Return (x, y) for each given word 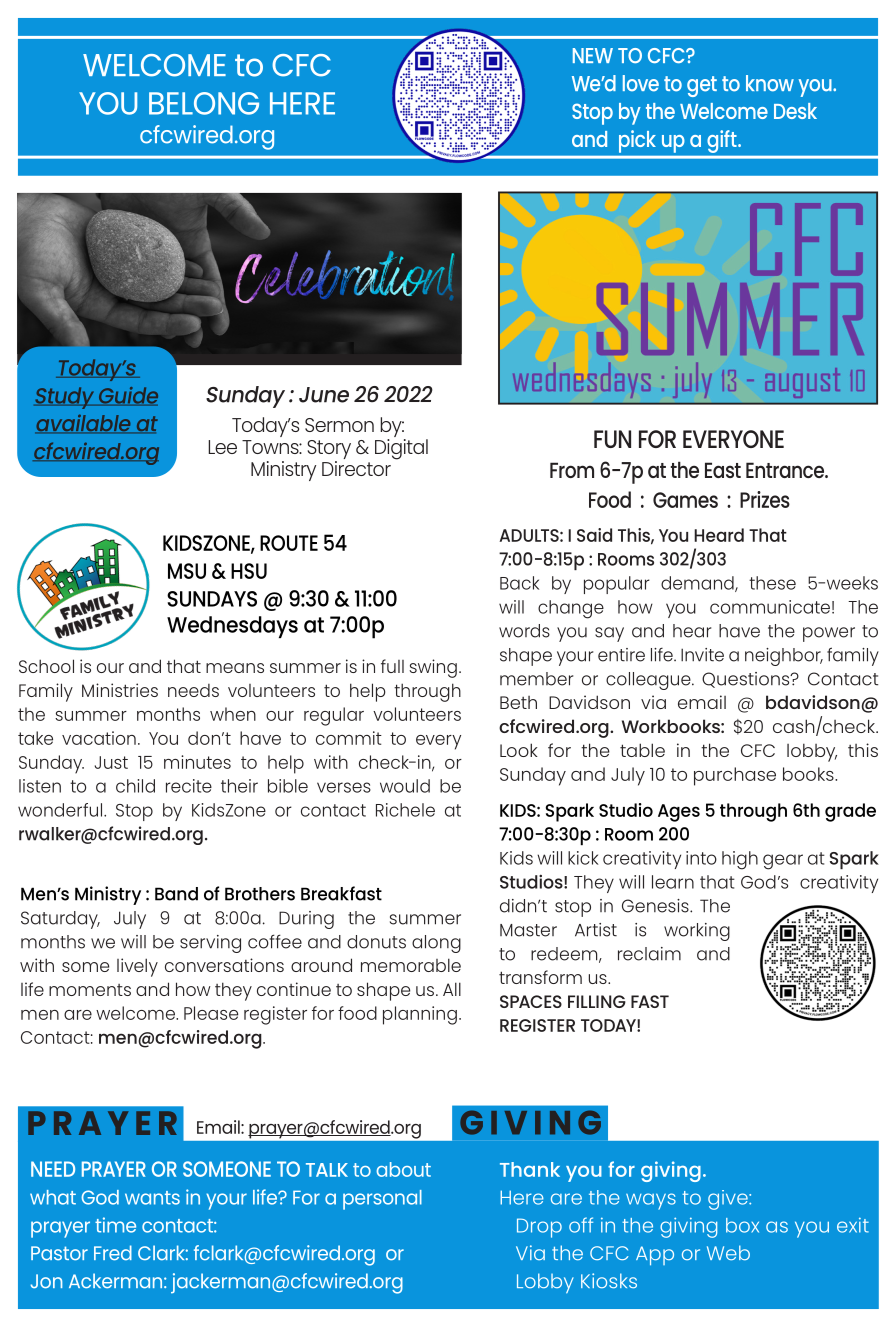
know (770, 83)
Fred (113, 1253)
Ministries (120, 690)
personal (382, 1200)
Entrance (786, 470)
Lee (222, 447)
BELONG (204, 103)
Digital (401, 449)
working (697, 932)
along (436, 944)
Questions (747, 680)
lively (137, 967)
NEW (593, 55)
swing (433, 668)
